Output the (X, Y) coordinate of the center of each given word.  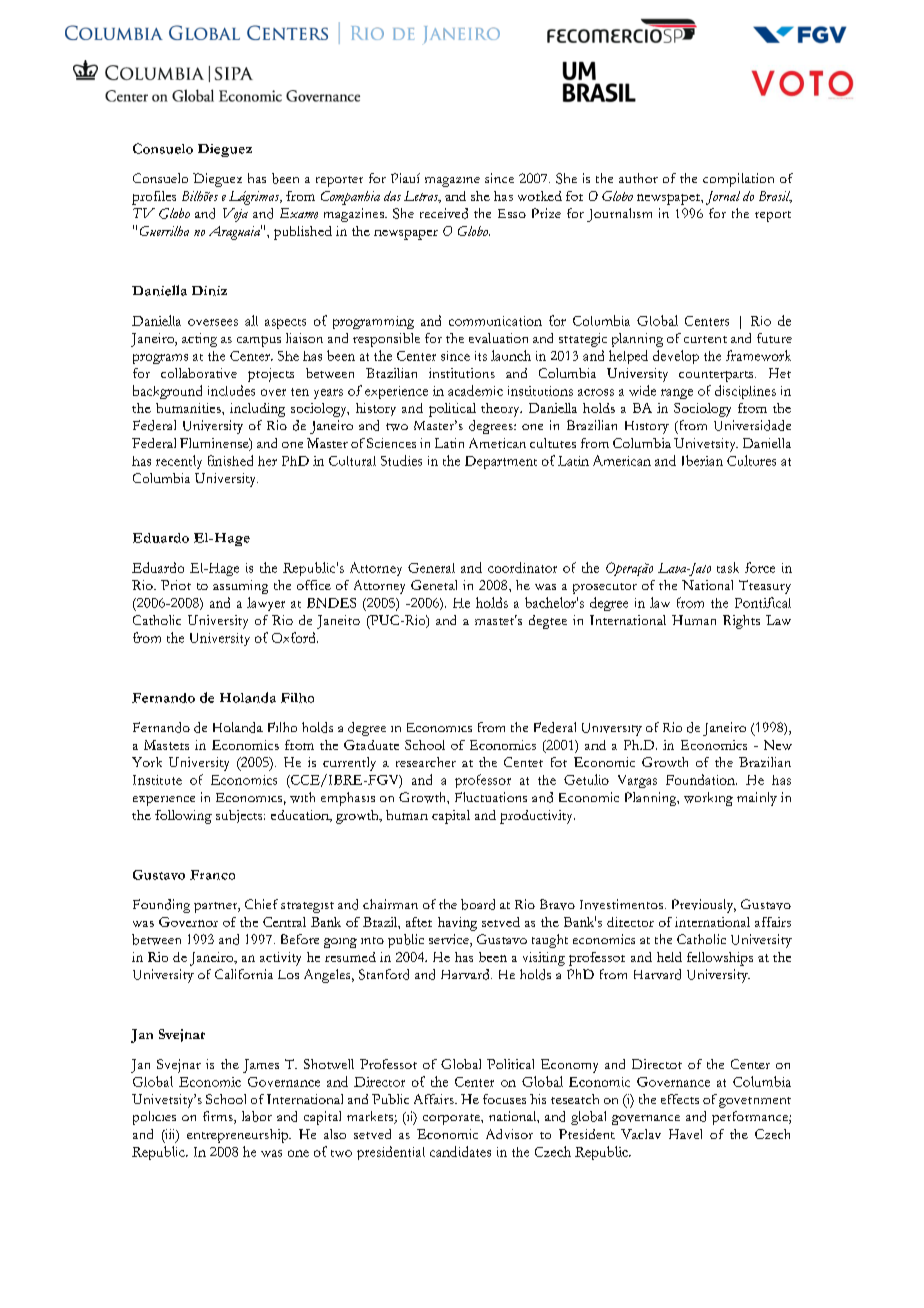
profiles (154, 198)
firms (219, 1117)
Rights (741, 622)
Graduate (371, 745)
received (444, 213)
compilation (738, 180)
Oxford (295, 637)
